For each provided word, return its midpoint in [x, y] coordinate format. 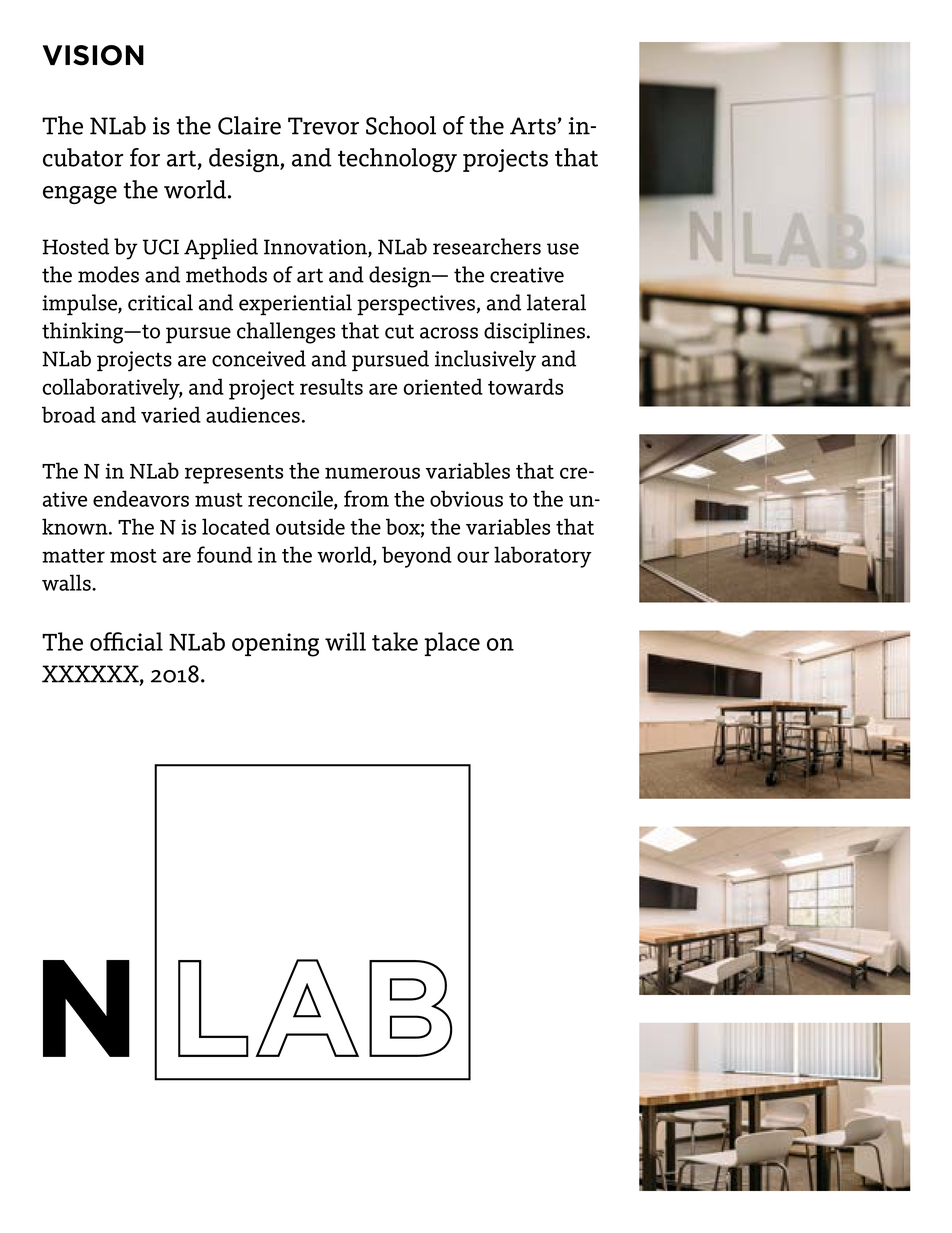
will [345, 641]
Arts [534, 126]
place [452, 644]
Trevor [323, 126]
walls [67, 582]
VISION [93, 55]
